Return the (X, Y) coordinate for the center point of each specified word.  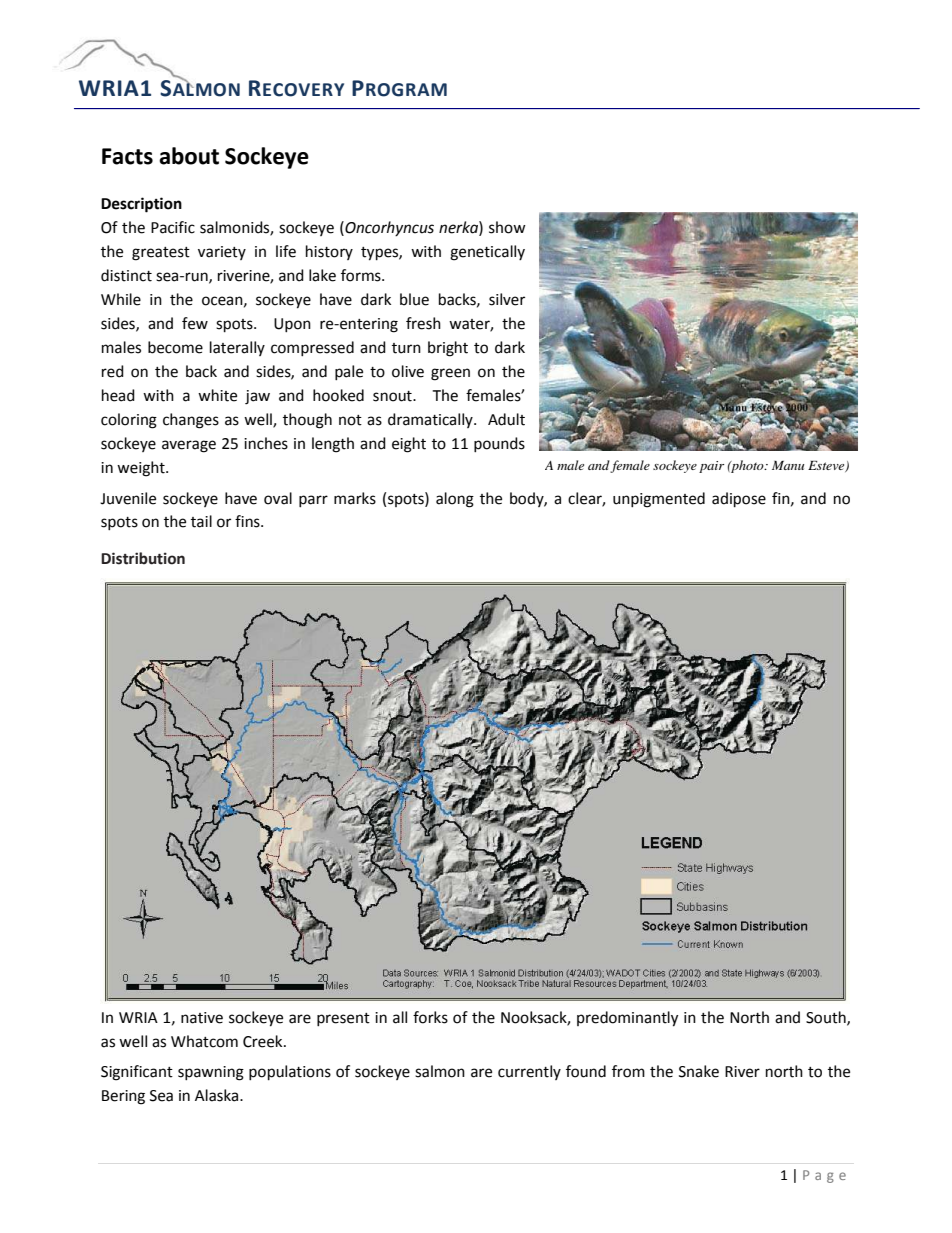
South (827, 1018)
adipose (739, 500)
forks (430, 1017)
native (202, 1018)
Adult (506, 419)
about (189, 156)
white (217, 395)
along (455, 500)
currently (529, 1072)
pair (711, 467)
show (507, 227)
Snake (699, 1071)
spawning (211, 1073)
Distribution (143, 558)
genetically (487, 253)
